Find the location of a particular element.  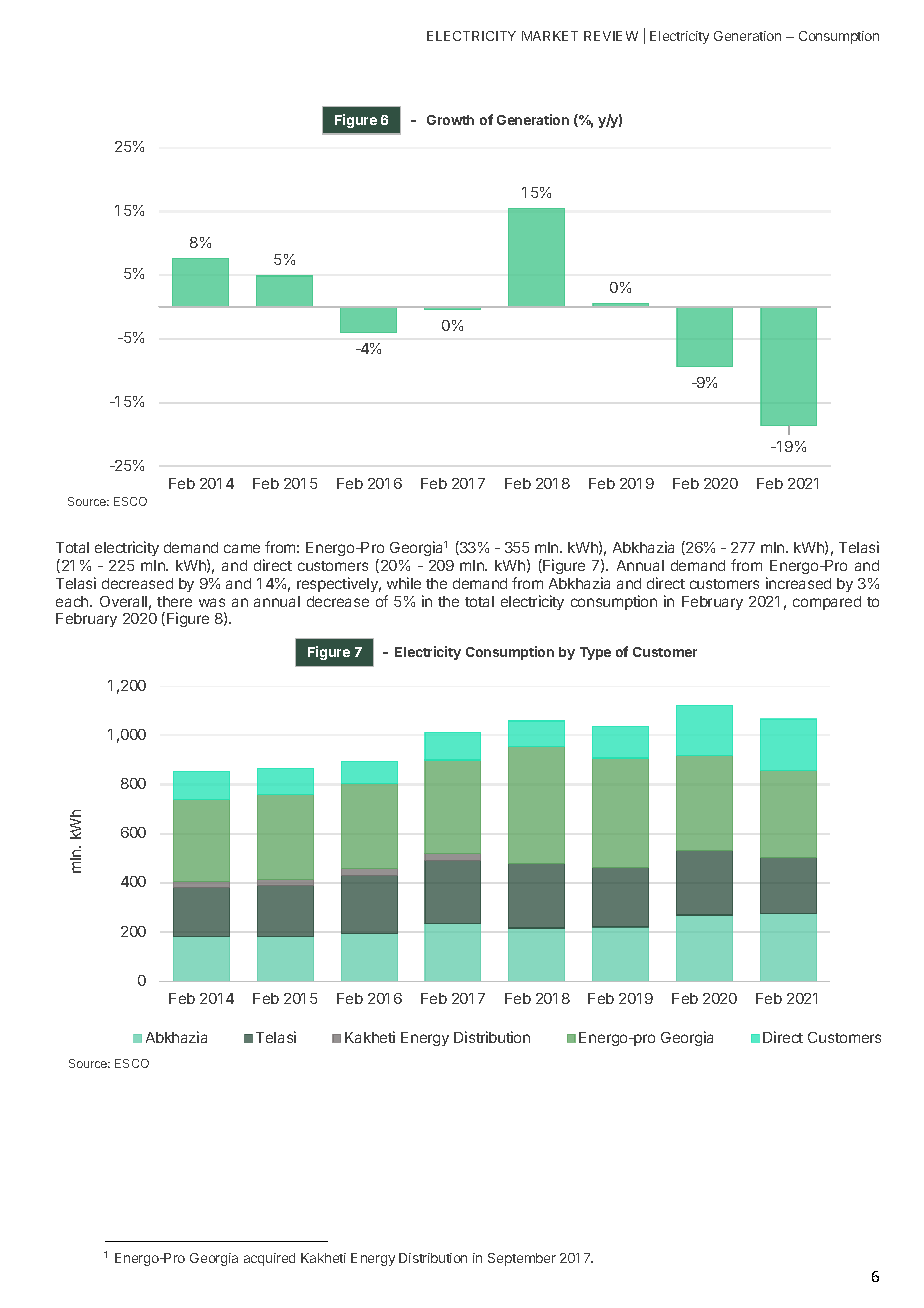

was is located at coordinates (212, 602).
